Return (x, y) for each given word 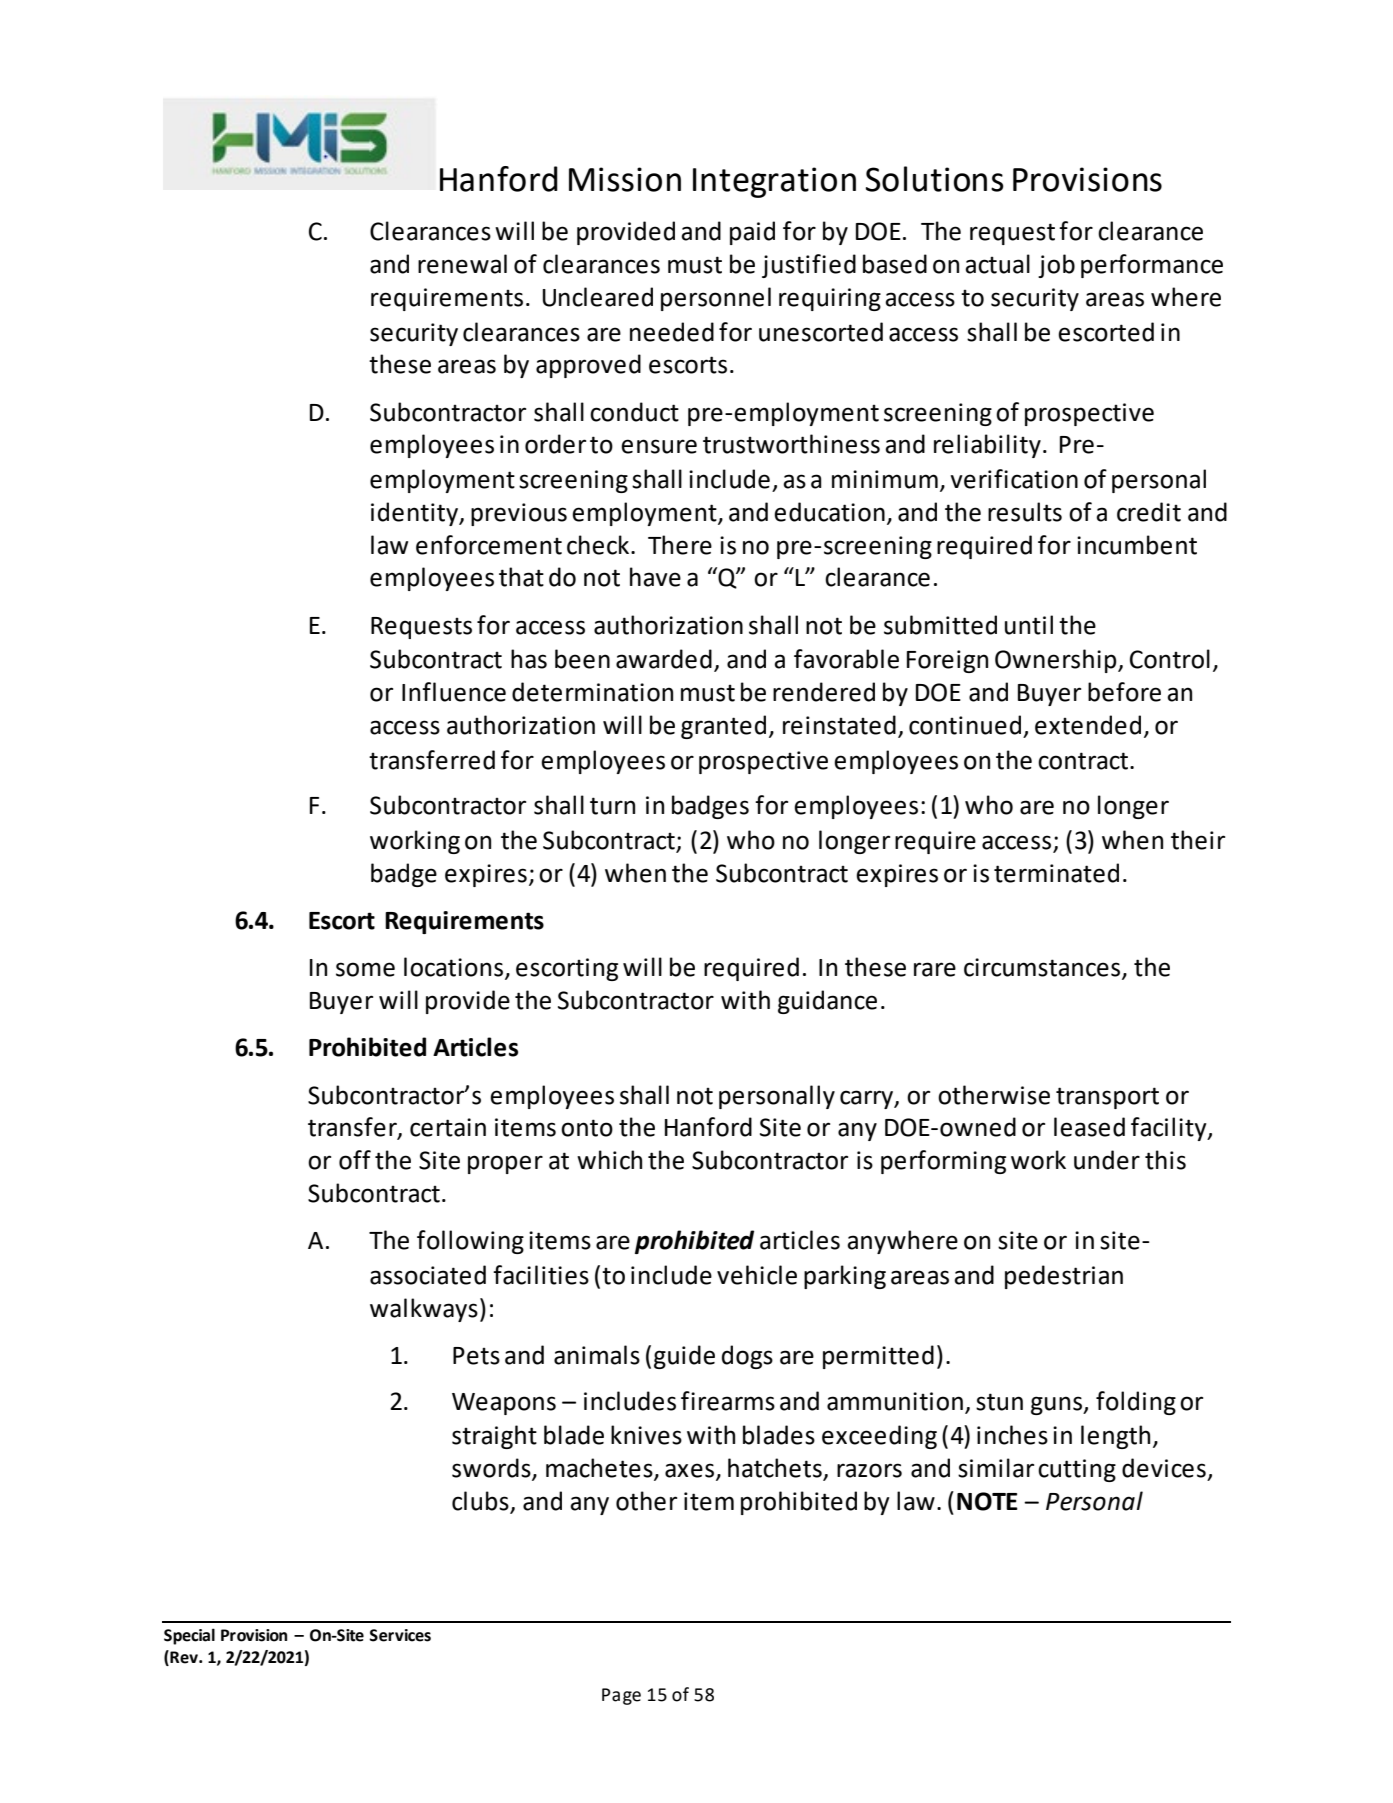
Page (621, 1696)
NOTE (987, 1501)
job (1056, 266)
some (365, 969)
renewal (462, 264)
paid (752, 233)
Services (400, 1635)
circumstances (1043, 968)
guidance (827, 1002)
